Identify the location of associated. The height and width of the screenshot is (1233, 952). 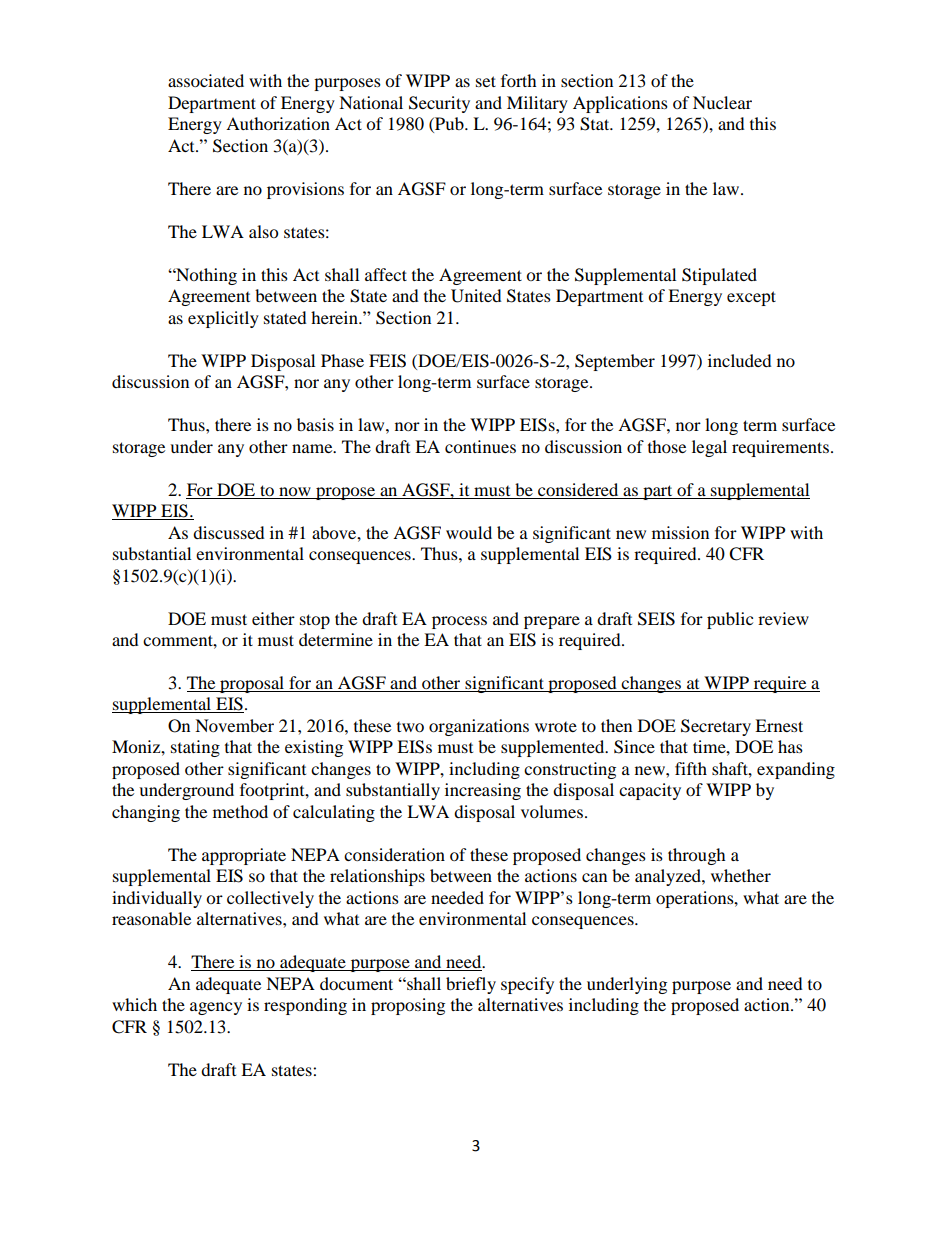
(206, 80).
